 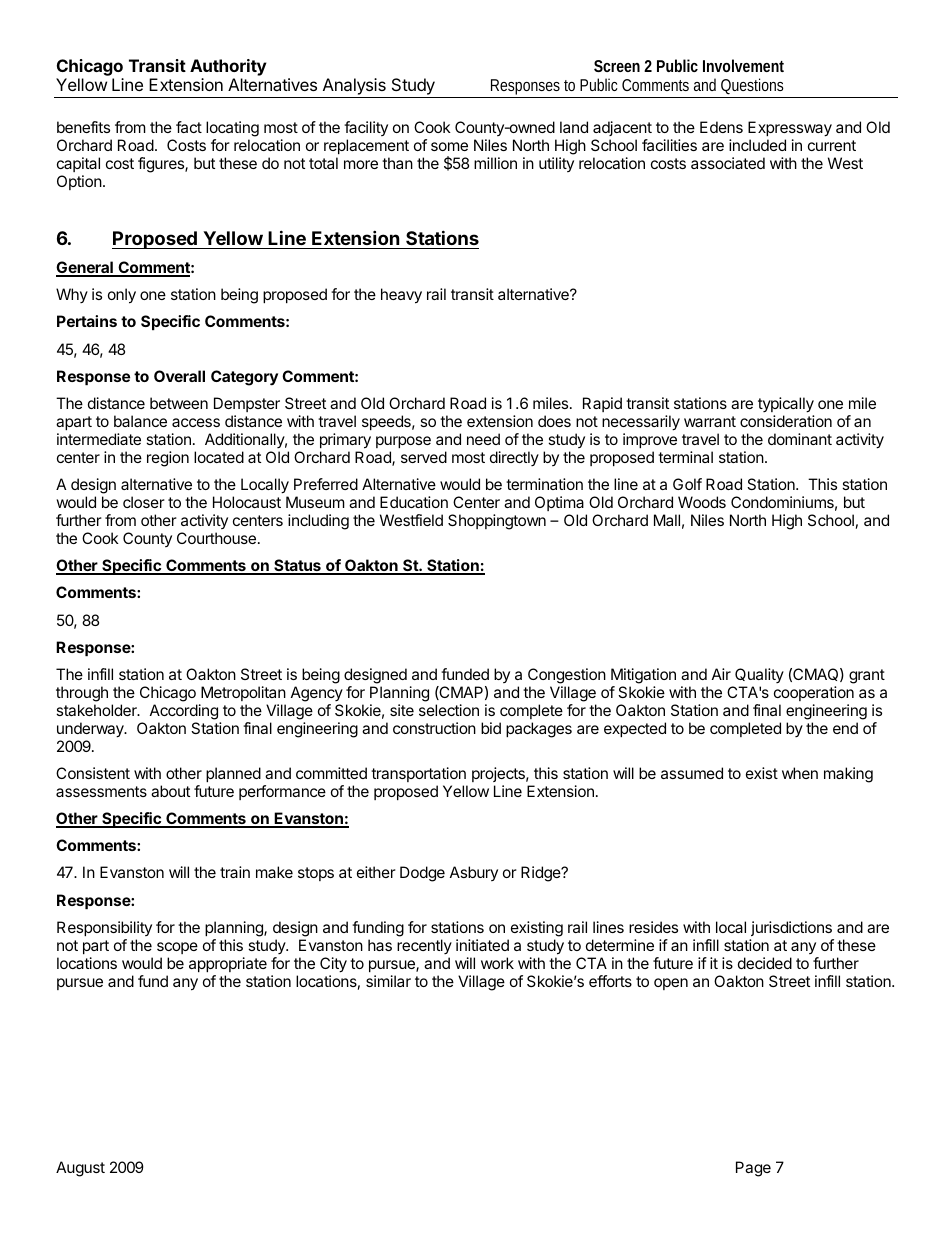 I want to click on Page, so click(x=753, y=1169).
